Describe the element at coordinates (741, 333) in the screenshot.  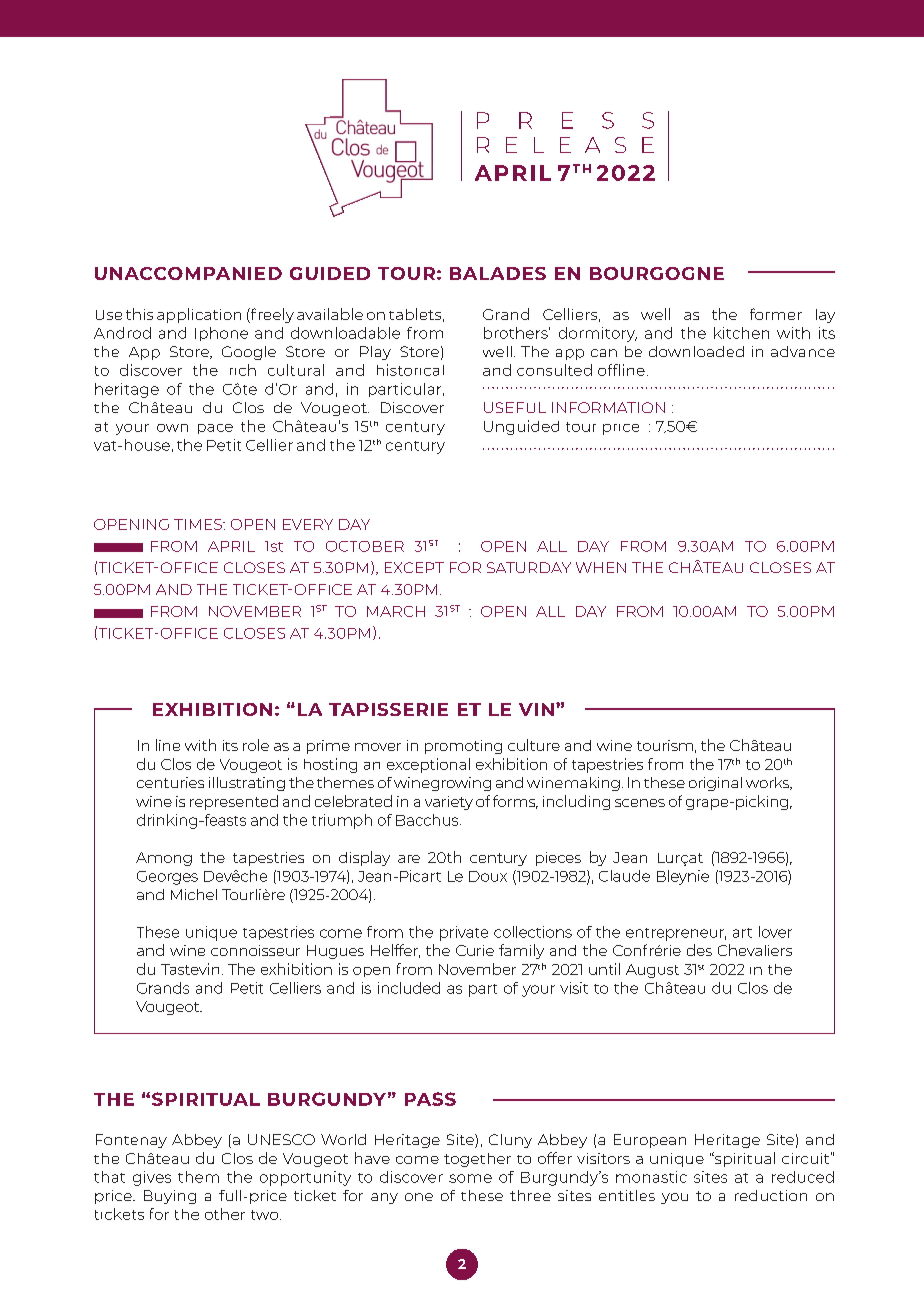
I see `kitchen` at that location.
